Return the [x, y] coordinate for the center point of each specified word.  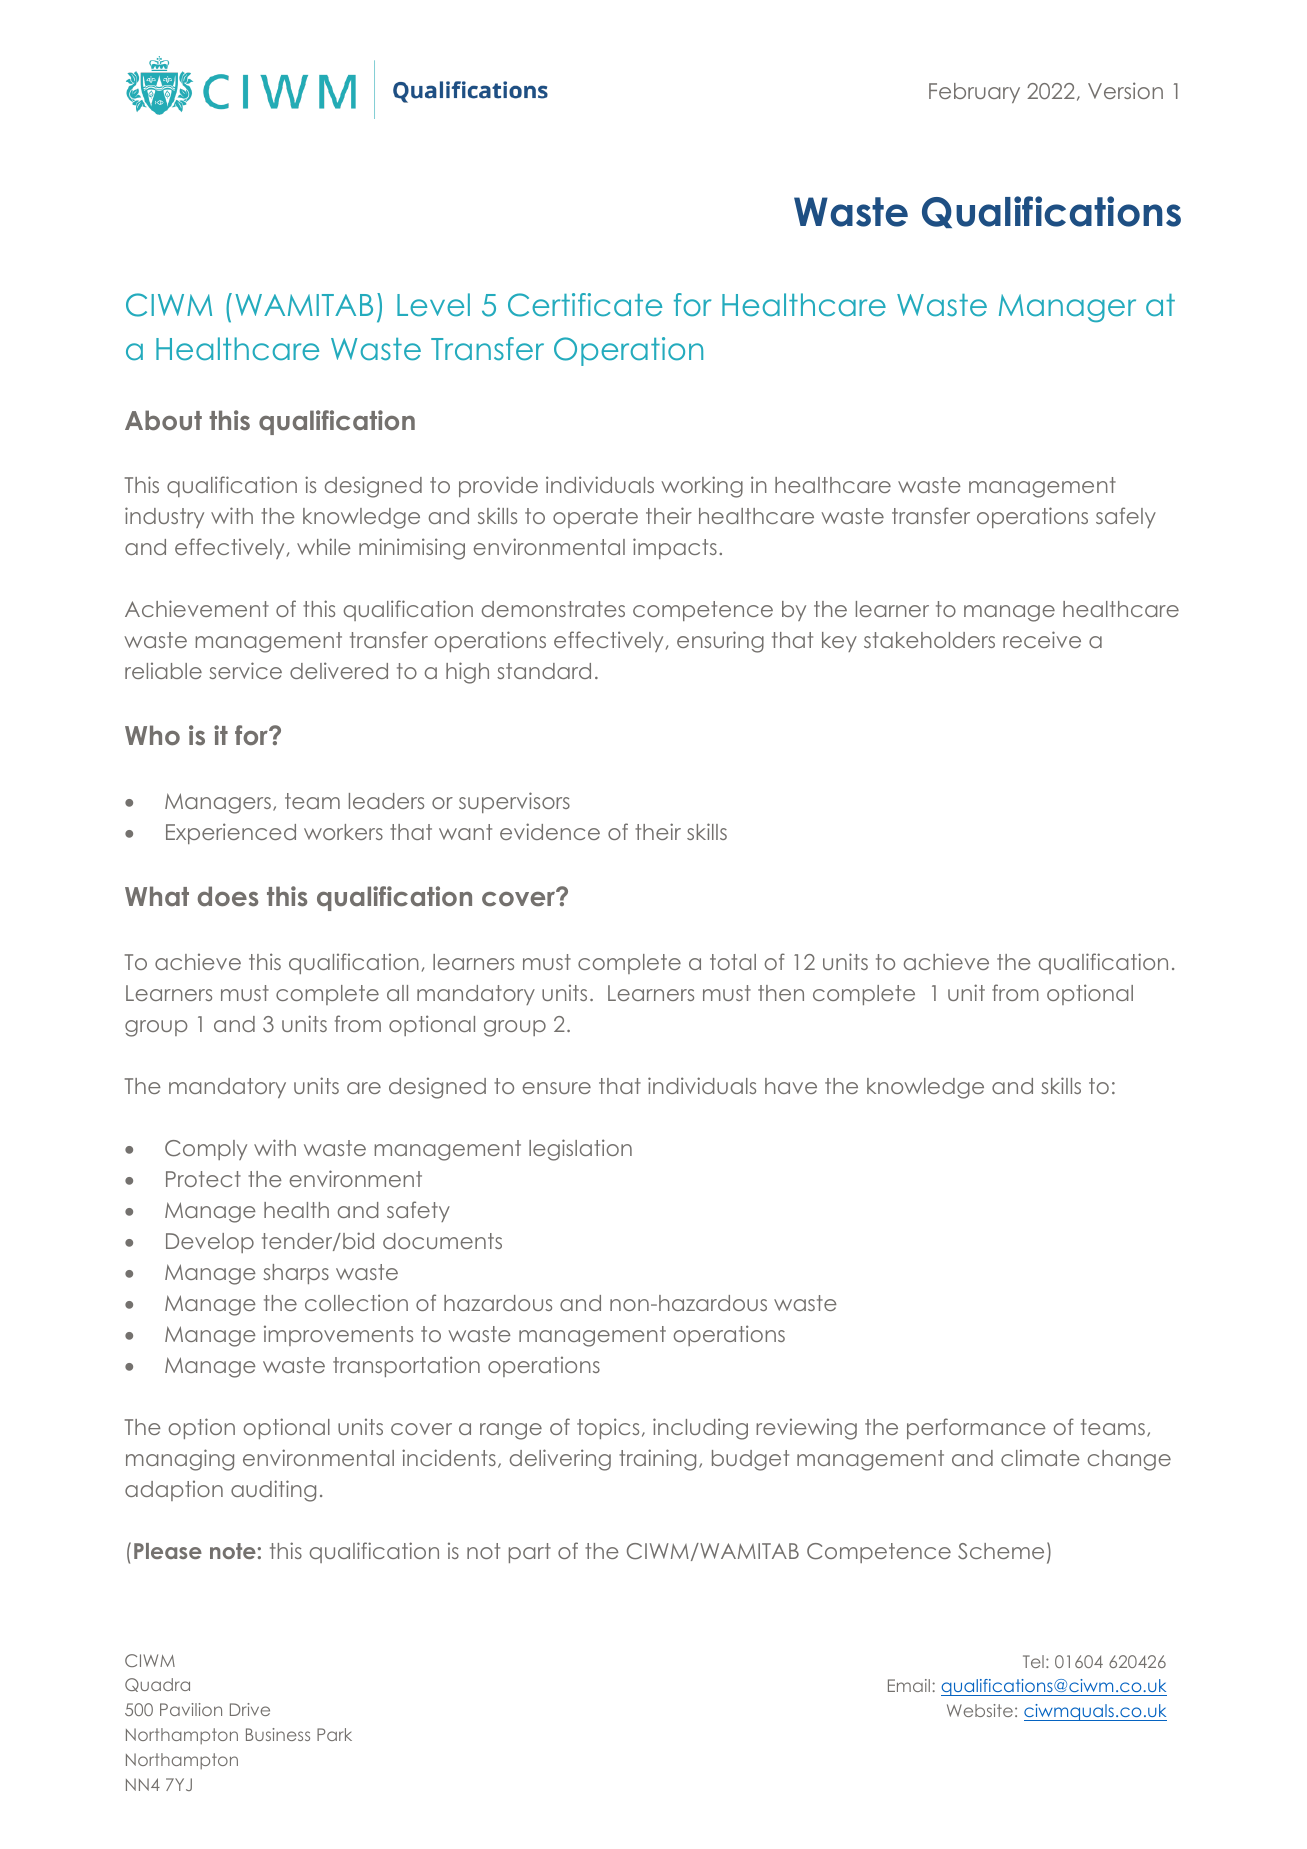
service [245, 670]
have [791, 1086]
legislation [580, 1150]
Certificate [585, 305]
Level [433, 304]
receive [1042, 639]
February [974, 93]
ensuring [720, 642]
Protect [203, 1179]
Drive [250, 1709]
